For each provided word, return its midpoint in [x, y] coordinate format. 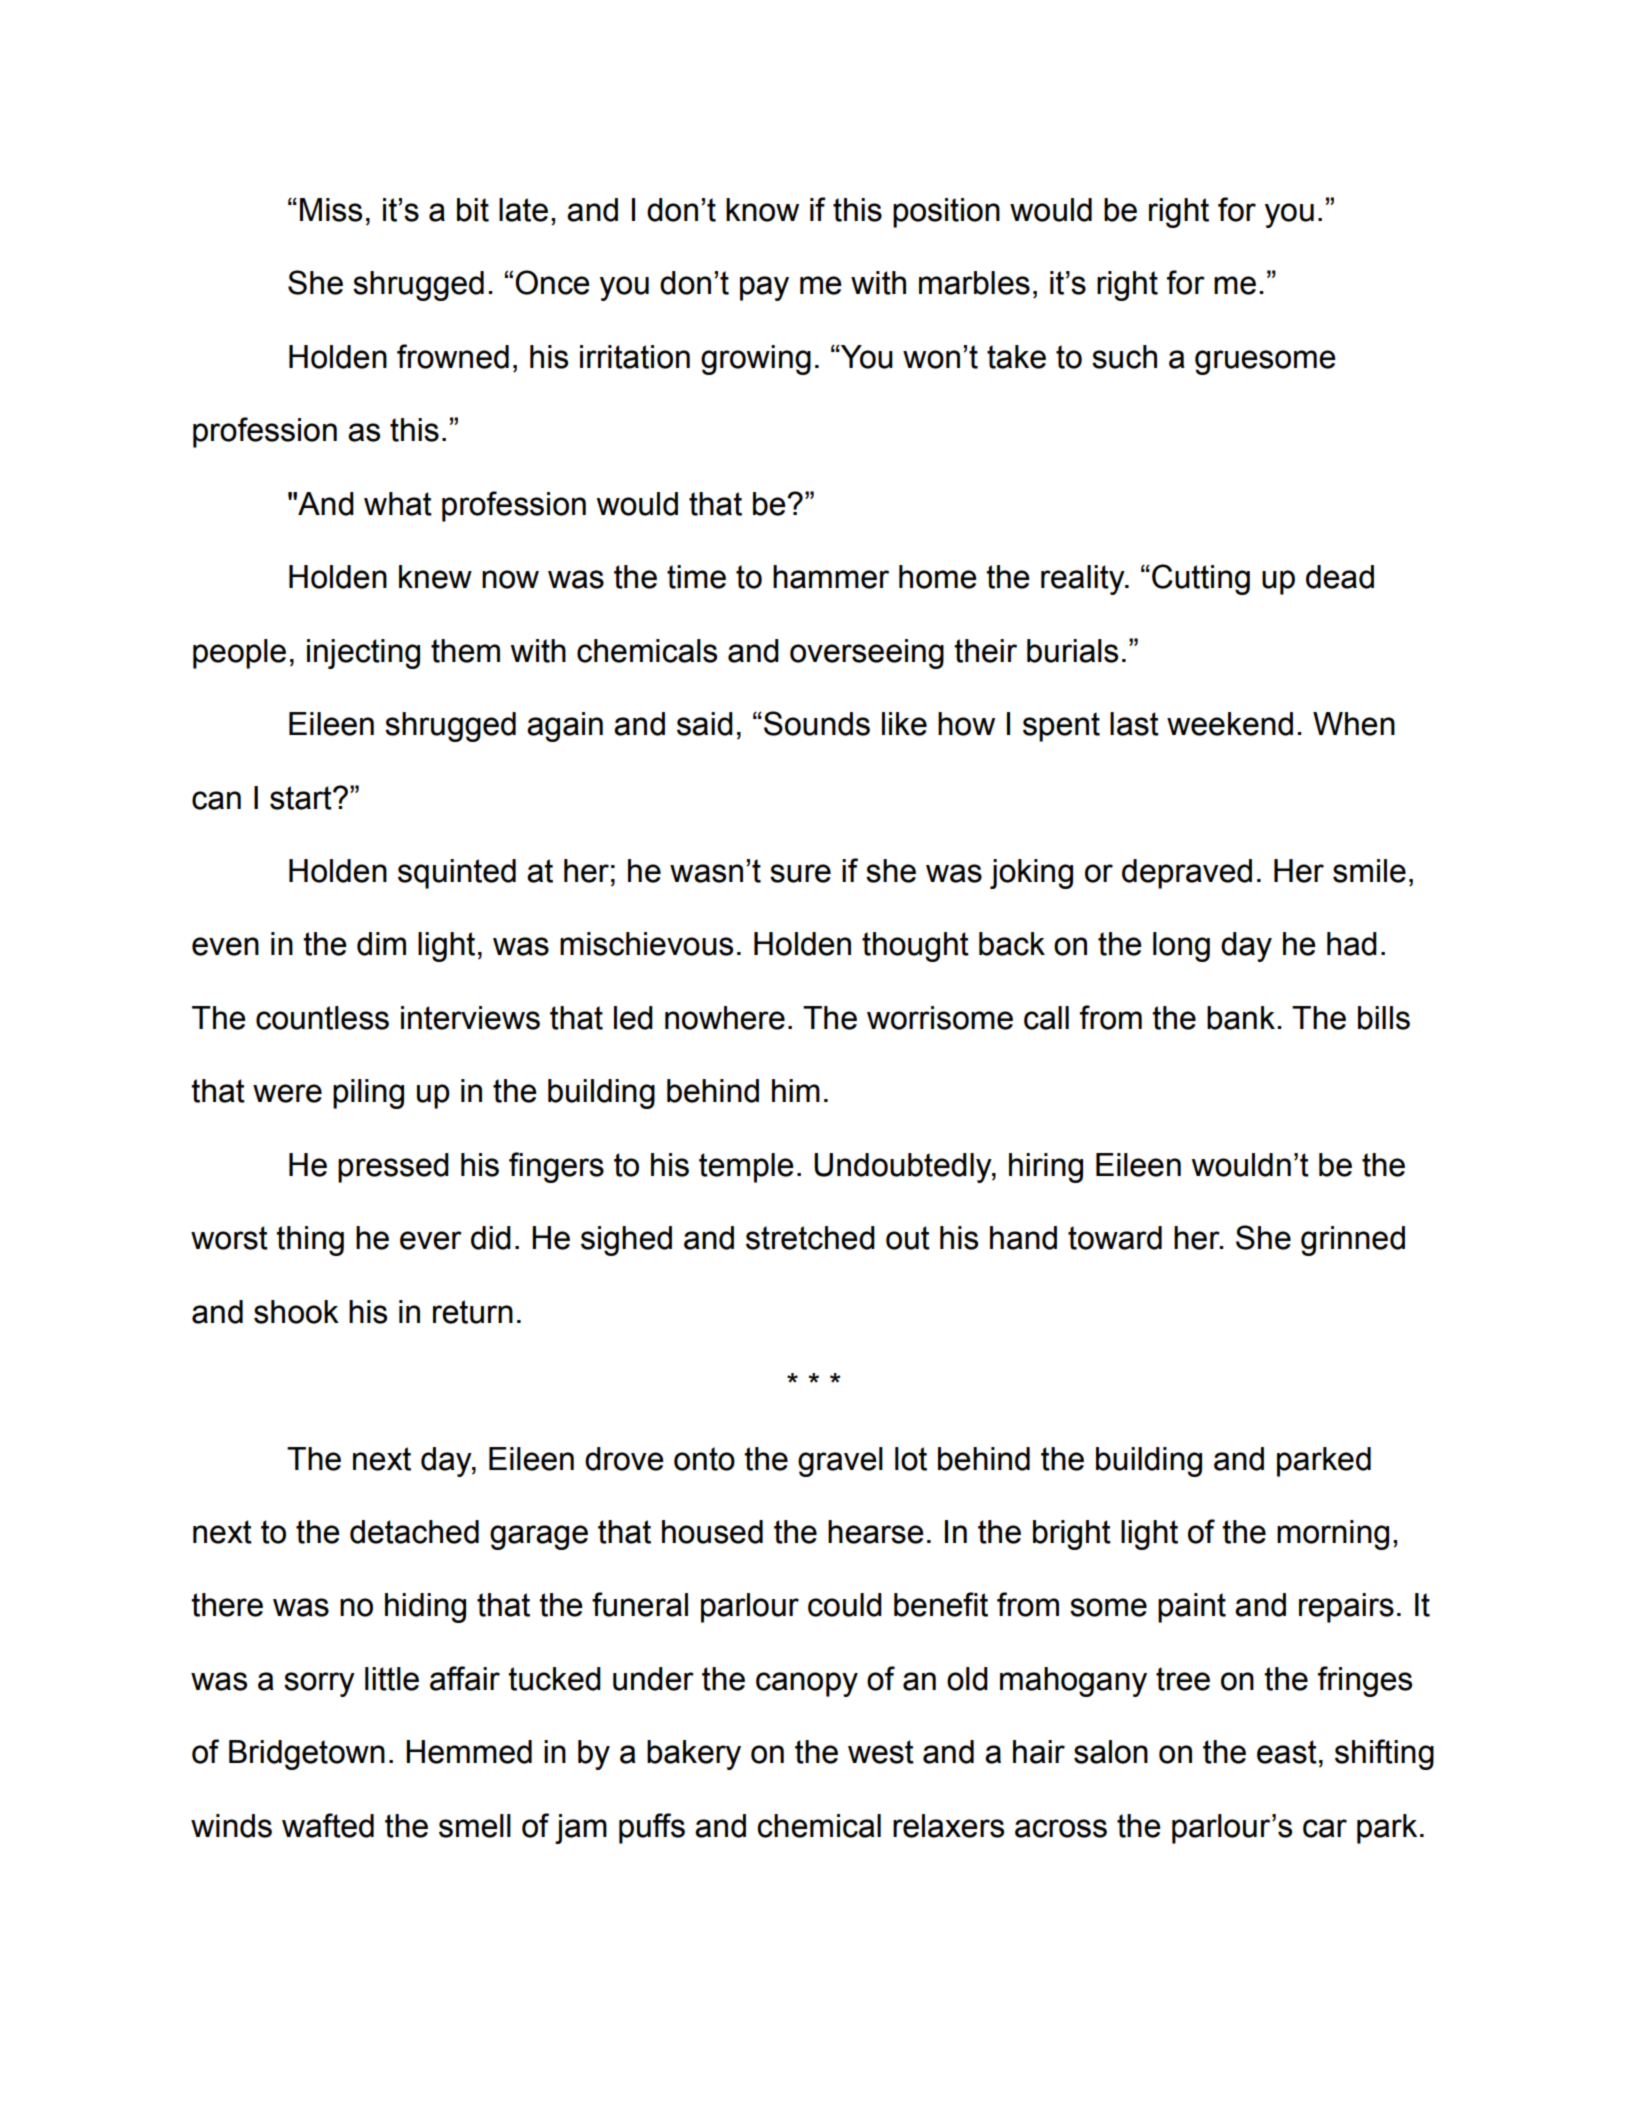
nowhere [725, 1018]
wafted [328, 1825]
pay [764, 288]
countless [322, 1018]
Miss [331, 210]
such [1124, 357]
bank [1241, 1018]
